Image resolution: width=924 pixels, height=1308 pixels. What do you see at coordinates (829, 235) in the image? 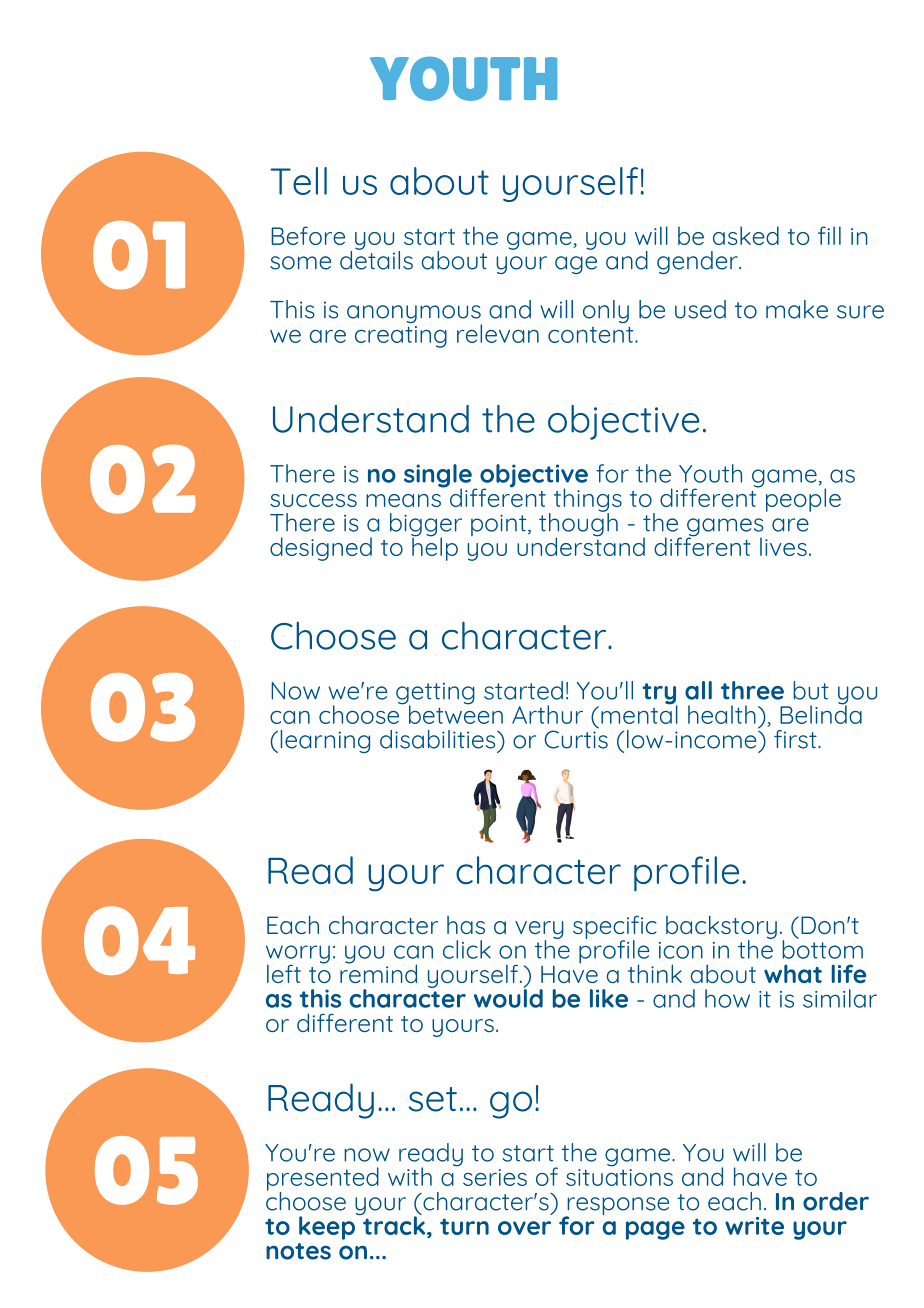
I see `fill` at bounding box center [829, 235].
